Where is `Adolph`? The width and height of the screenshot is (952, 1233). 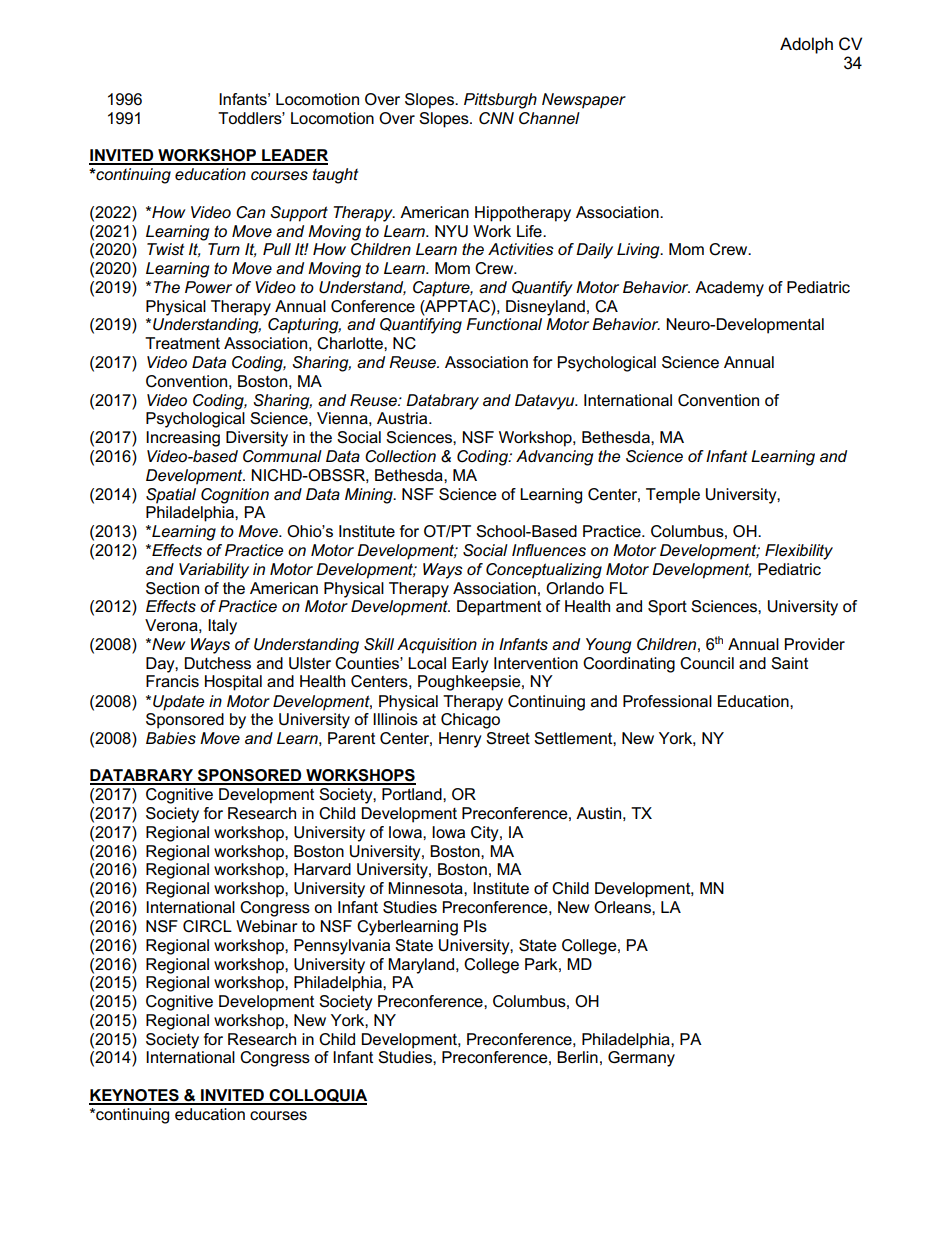 Adolph is located at coordinates (806, 45).
